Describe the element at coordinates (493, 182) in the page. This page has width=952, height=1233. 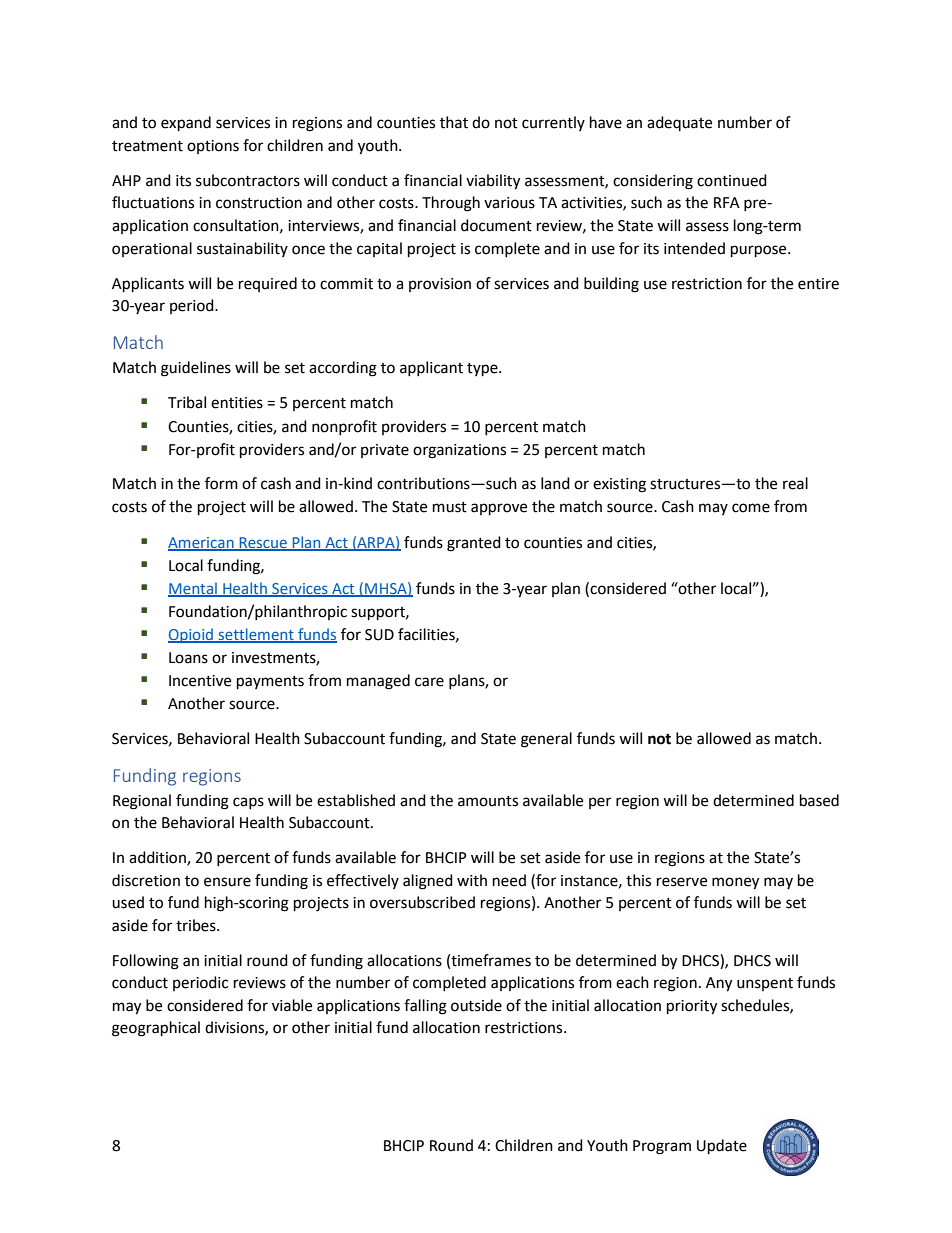
I see `viability` at that location.
